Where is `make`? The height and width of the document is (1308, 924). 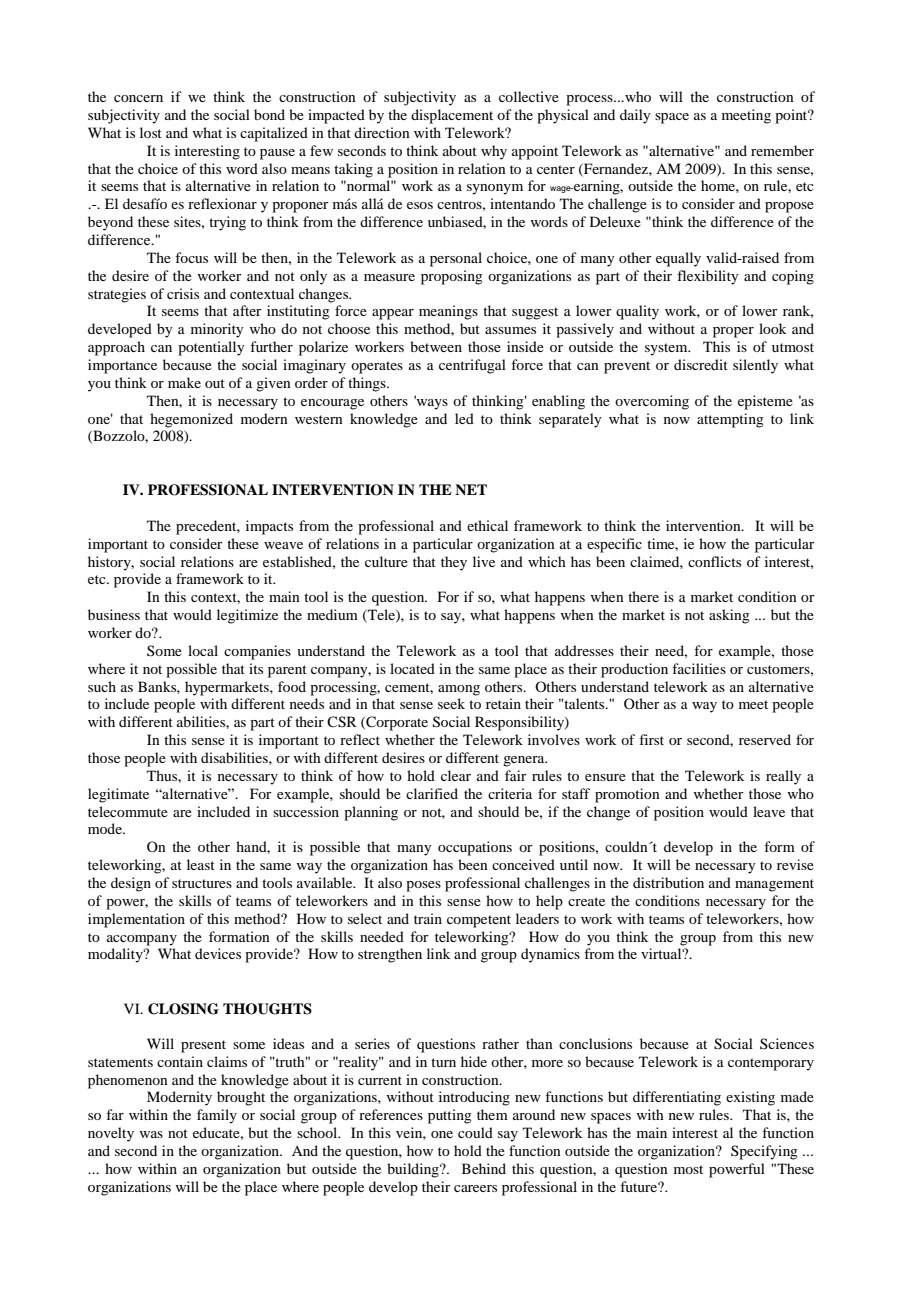 make is located at coordinates (184, 382).
